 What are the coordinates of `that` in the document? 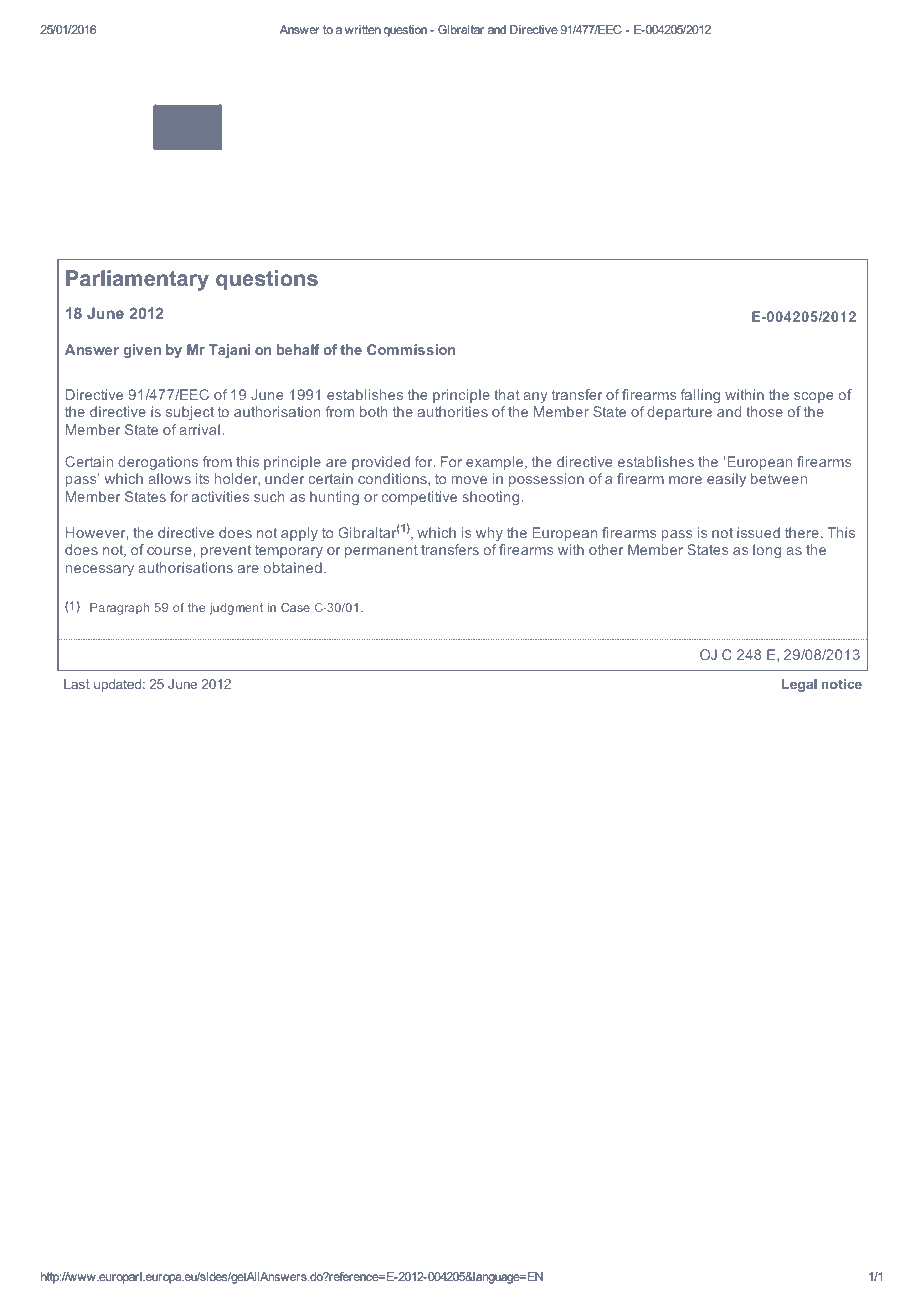 It's located at (507, 394).
